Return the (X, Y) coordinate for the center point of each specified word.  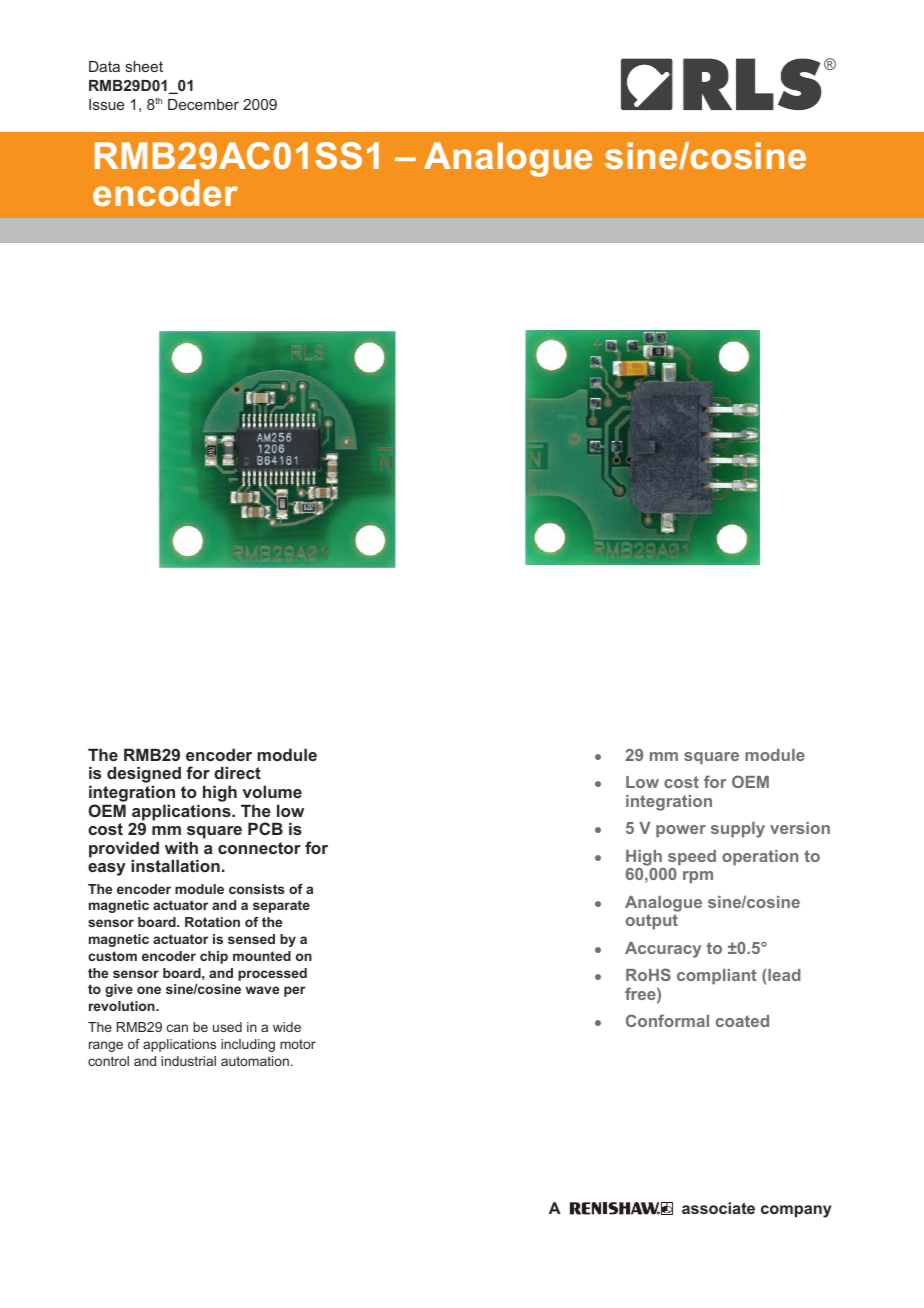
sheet (144, 66)
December (203, 104)
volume (272, 791)
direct (237, 772)
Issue (106, 104)
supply (738, 830)
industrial (188, 1061)
